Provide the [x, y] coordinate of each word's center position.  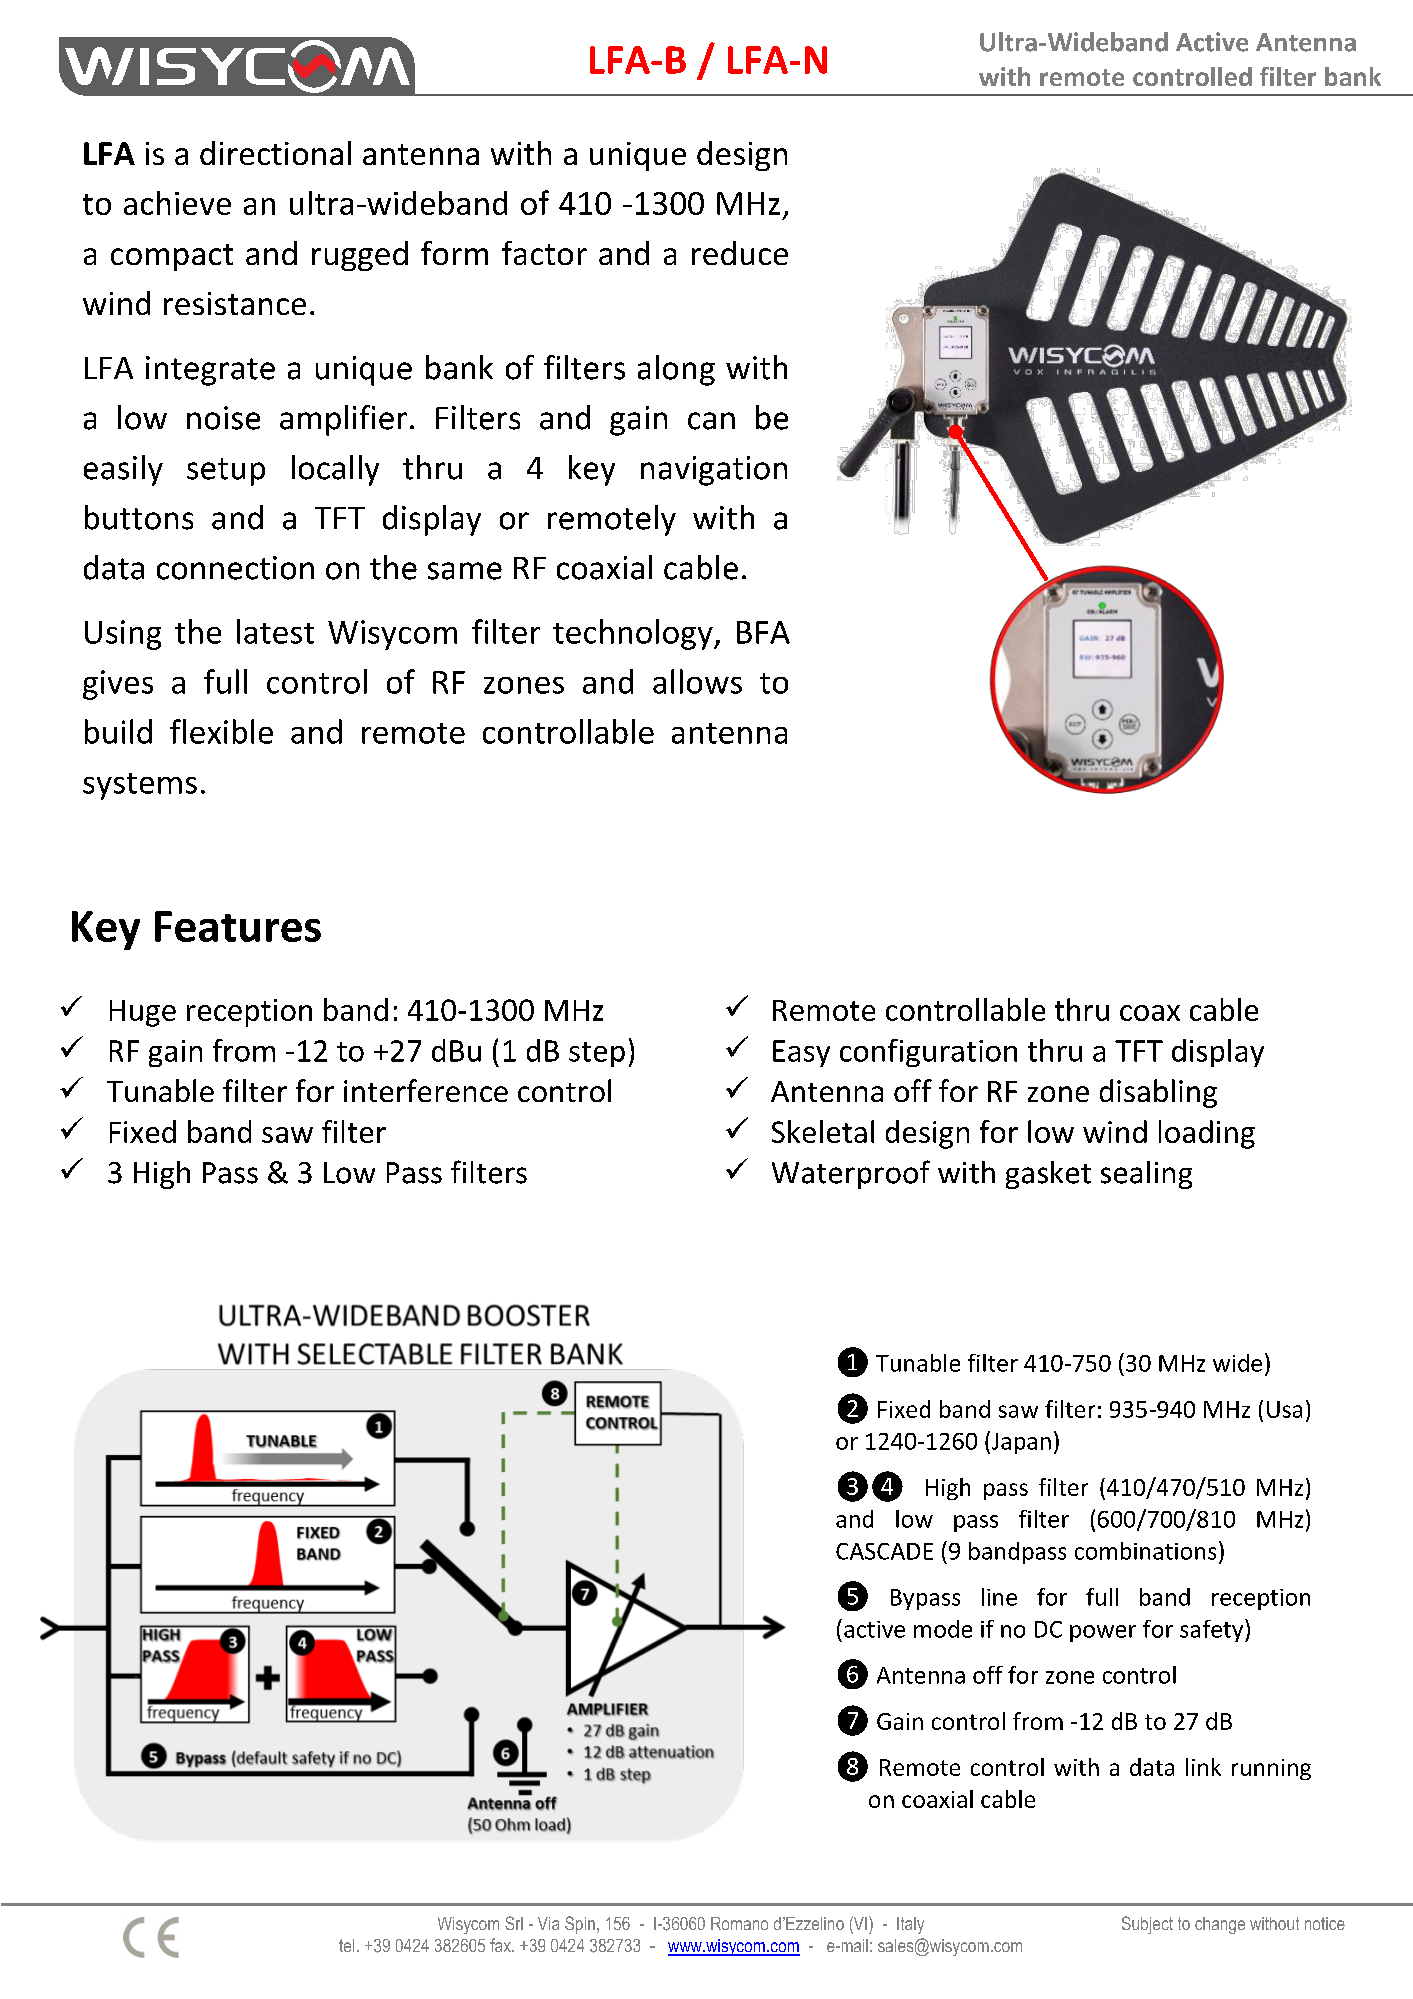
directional [275, 153]
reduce [740, 253]
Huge [143, 1013]
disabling [1158, 1093]
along [676, 370]
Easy [801, 1053]
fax [501, 1945]
